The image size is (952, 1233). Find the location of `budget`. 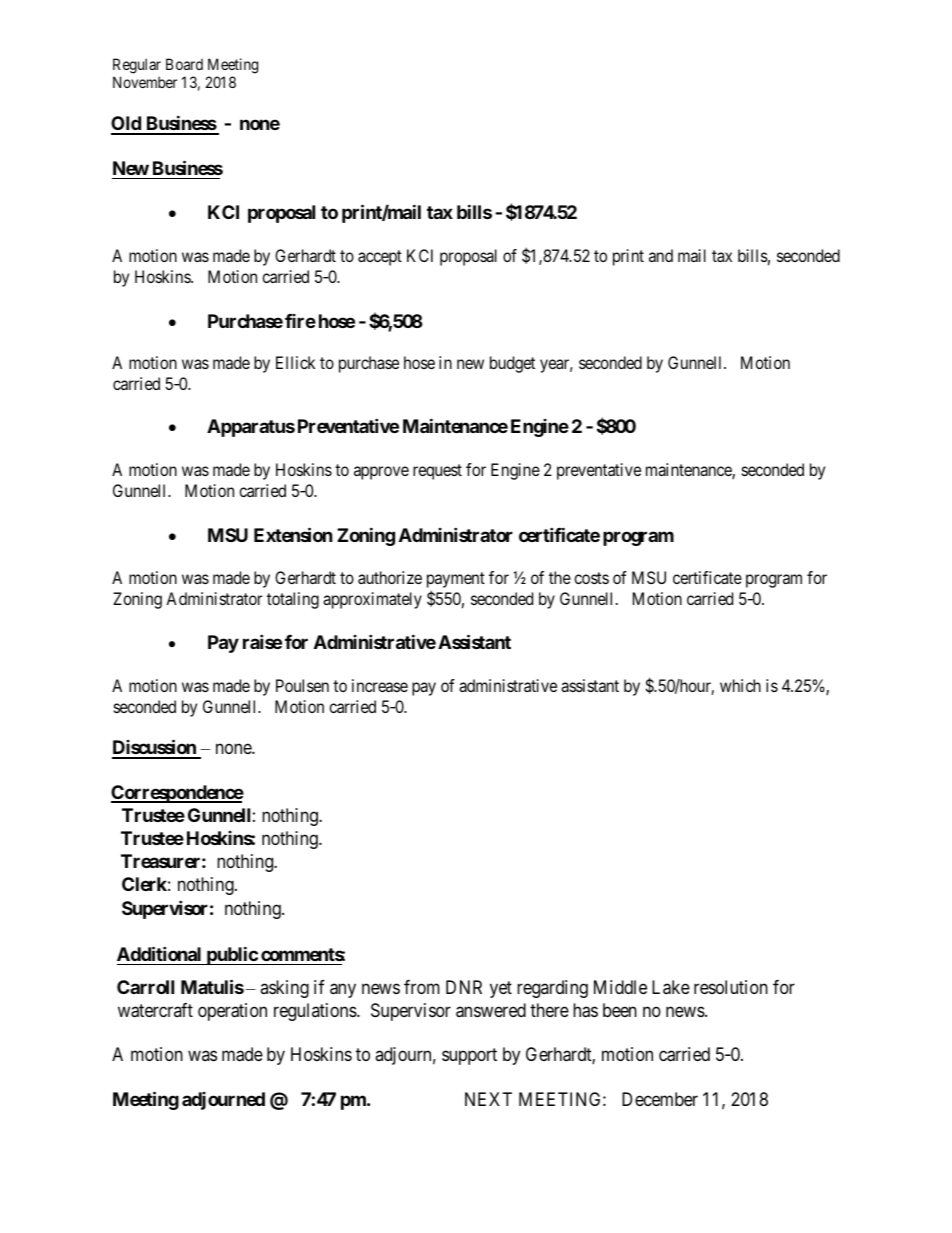

budget is located at coordinates (512, 364).
